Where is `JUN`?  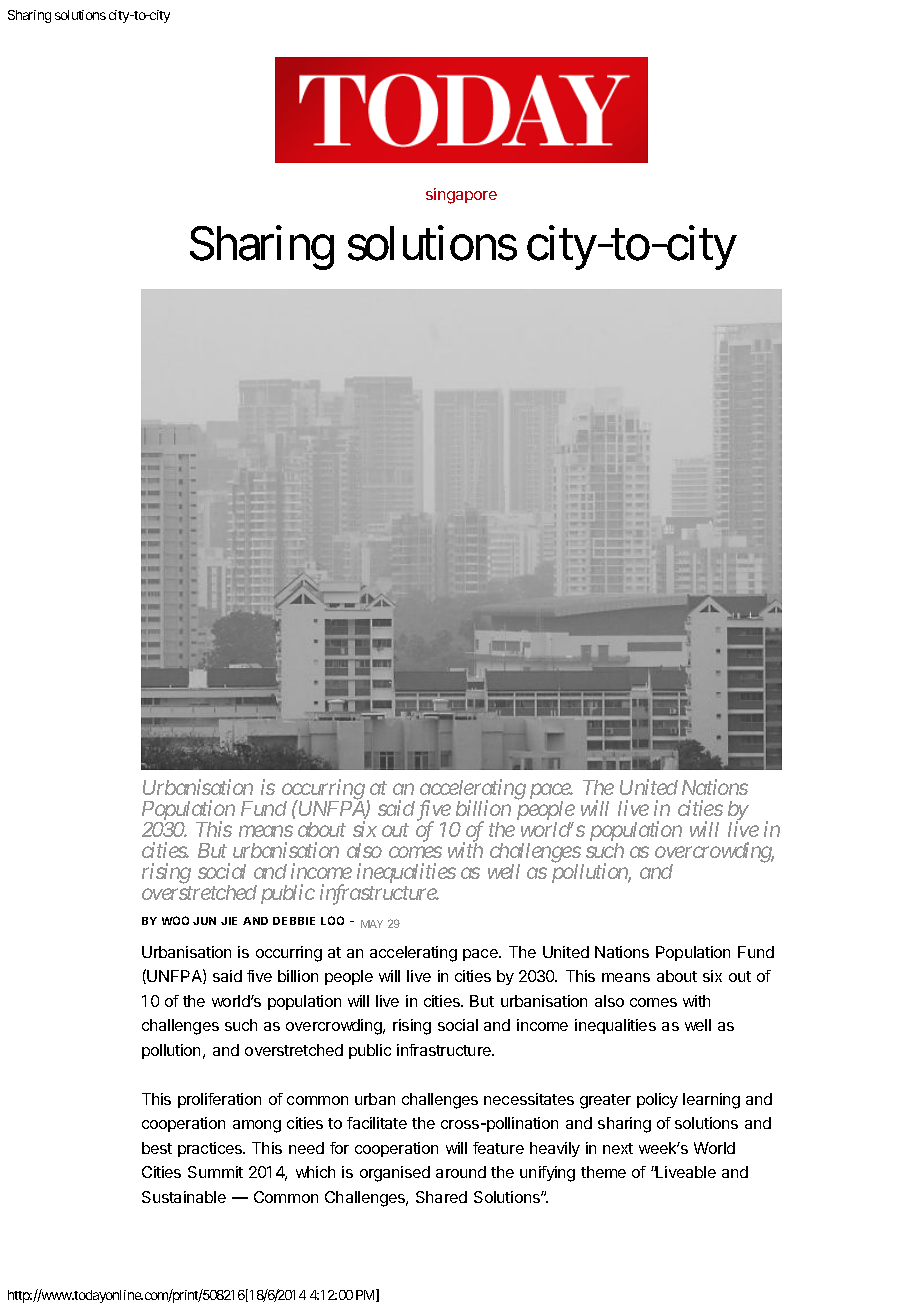
JUN is located at coordinates (204, 921).
